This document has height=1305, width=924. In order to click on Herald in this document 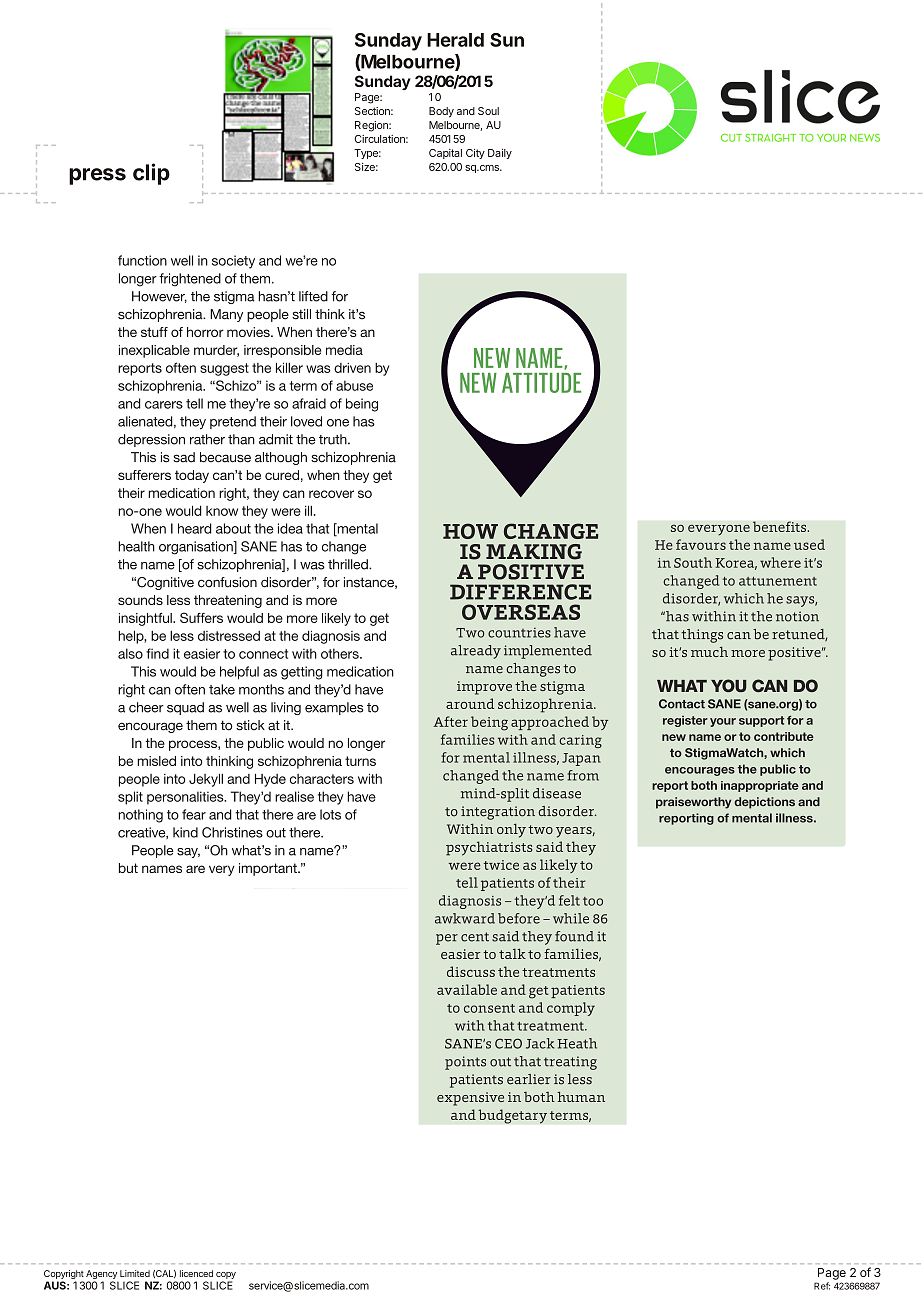, I will do `click(455, 40)`.
